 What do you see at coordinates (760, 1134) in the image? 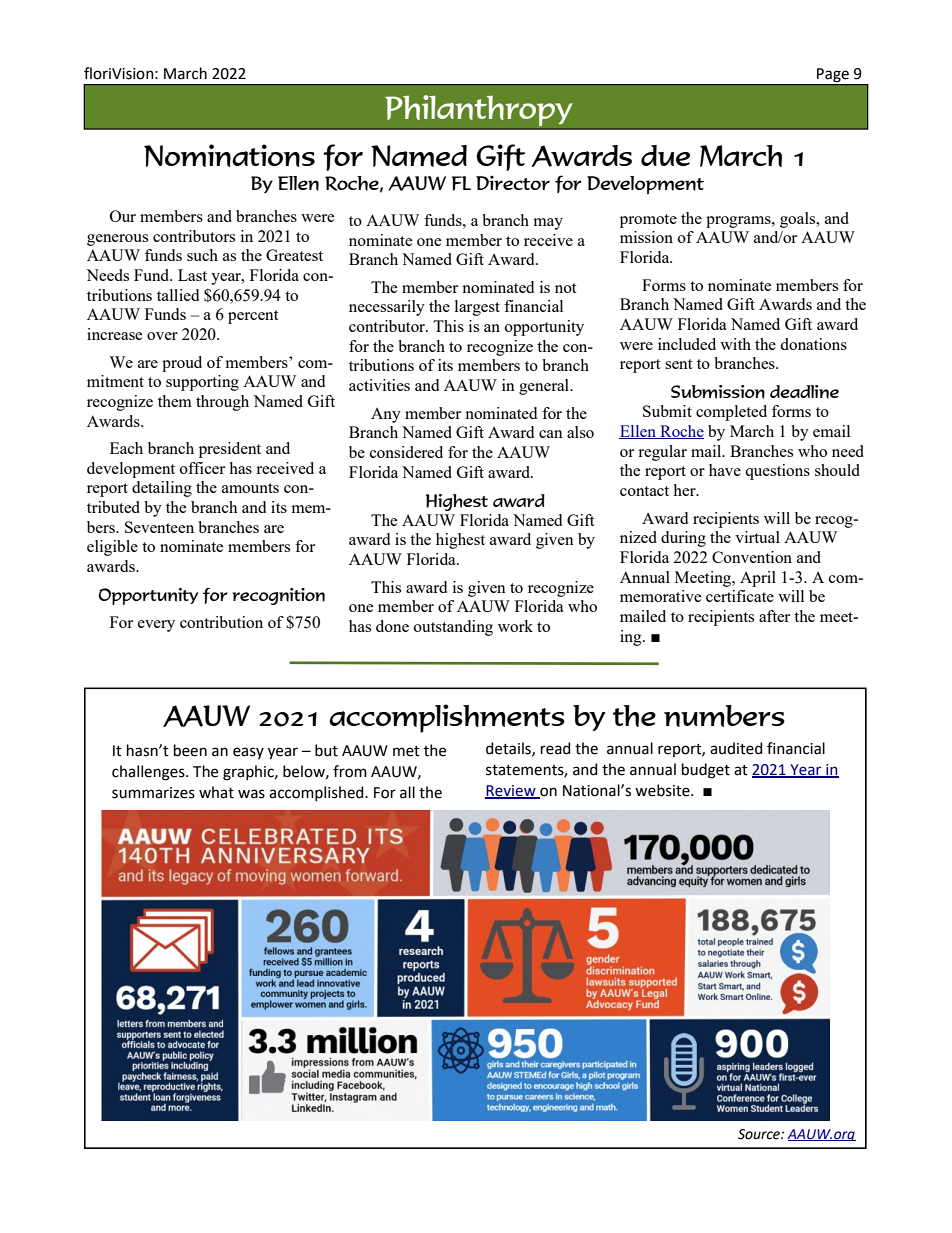
I see `Source` at bounding box center [760, 1134].
